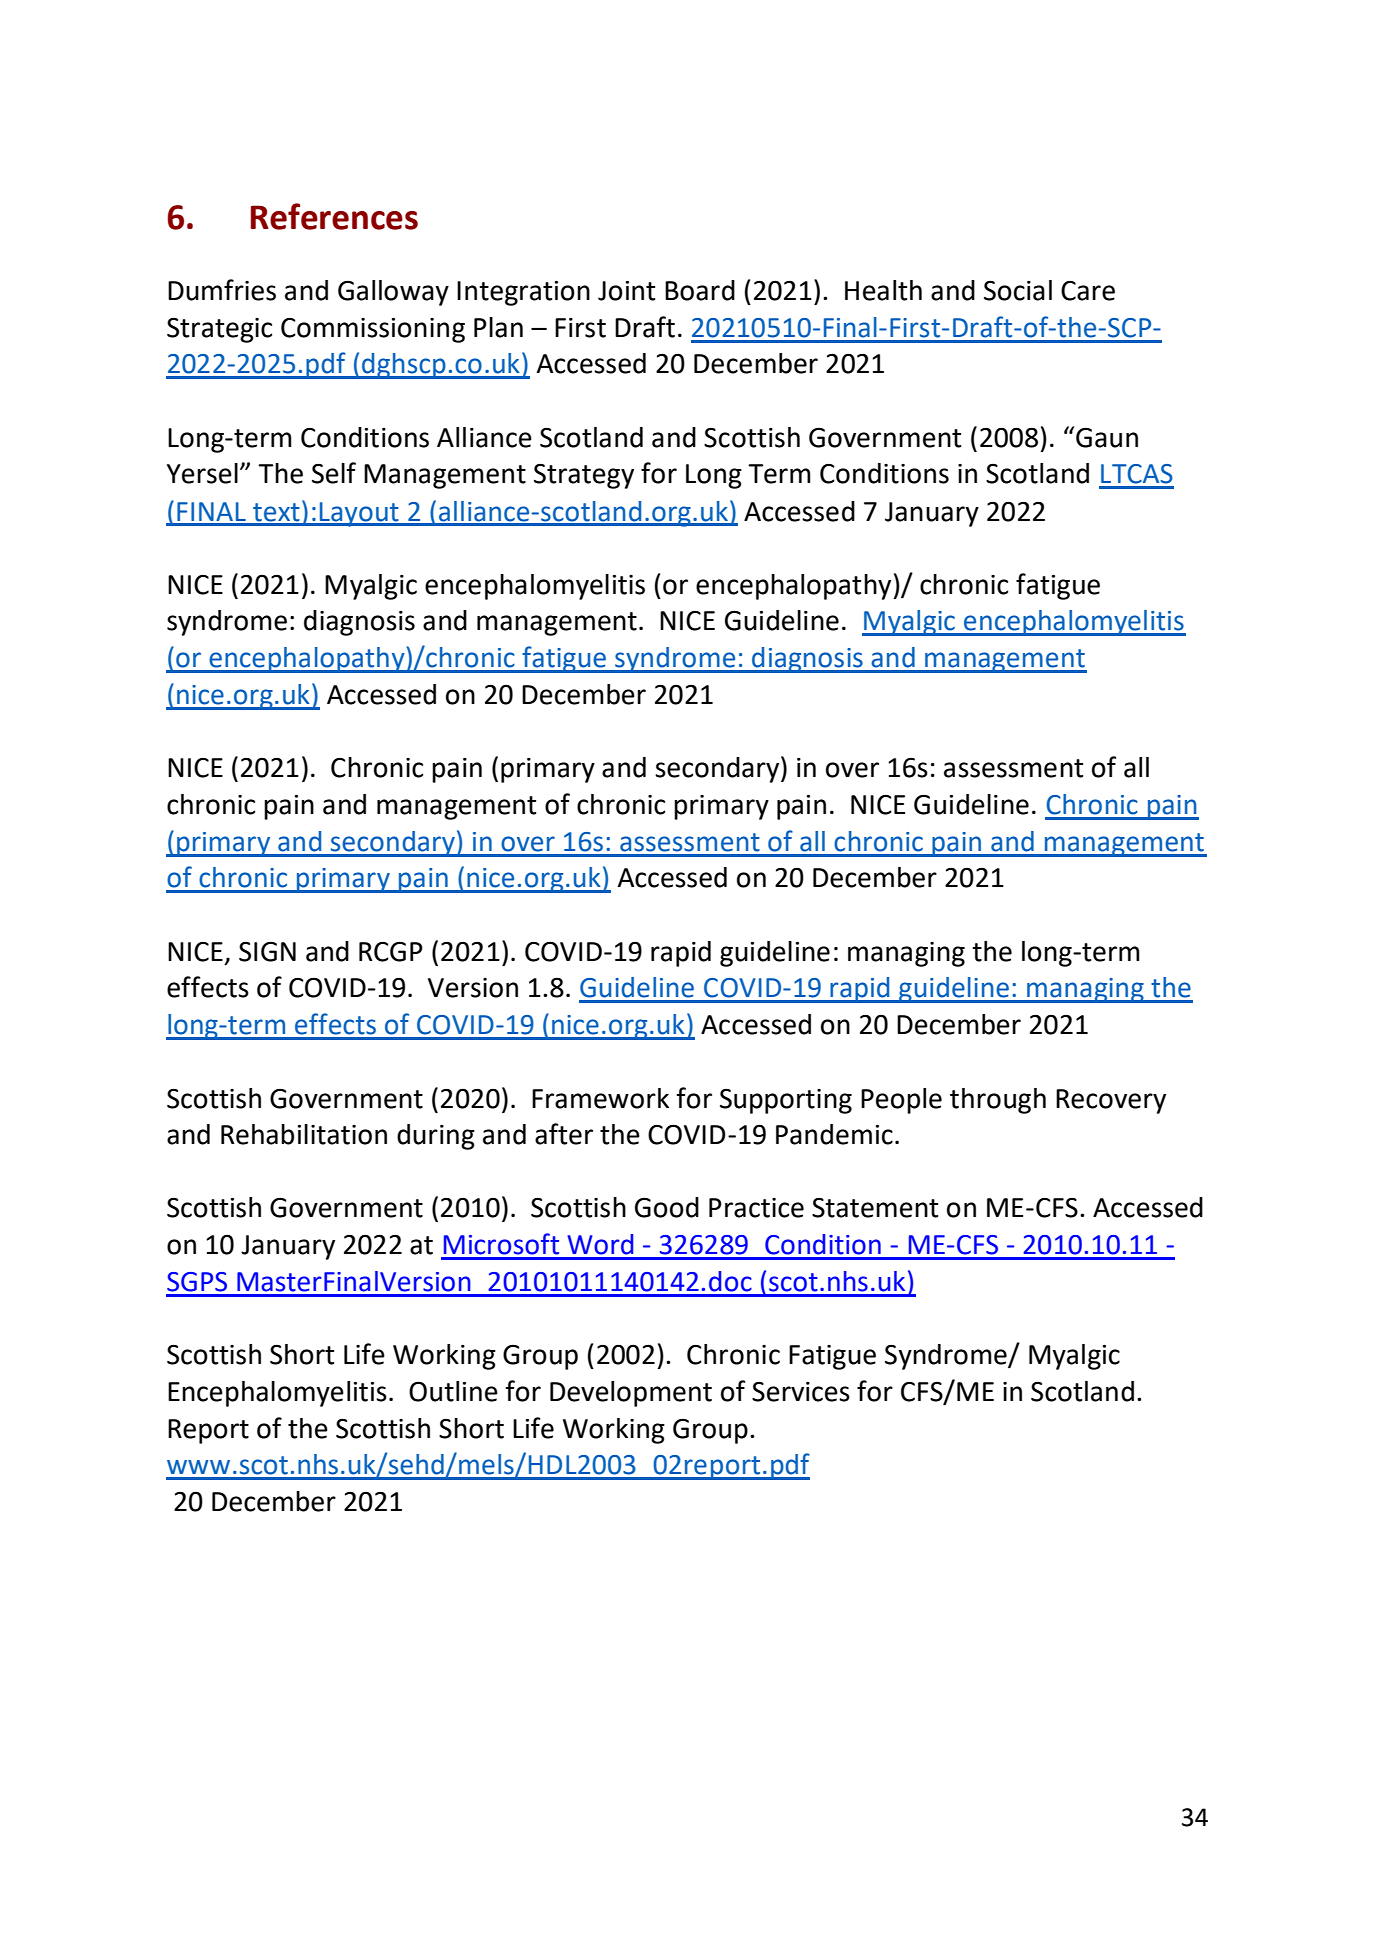 The image size is (1375, 1946). What do you see at coordinates (901, 1101) in the screenshot?
I see `People` at bounding box center [901, 1101].
